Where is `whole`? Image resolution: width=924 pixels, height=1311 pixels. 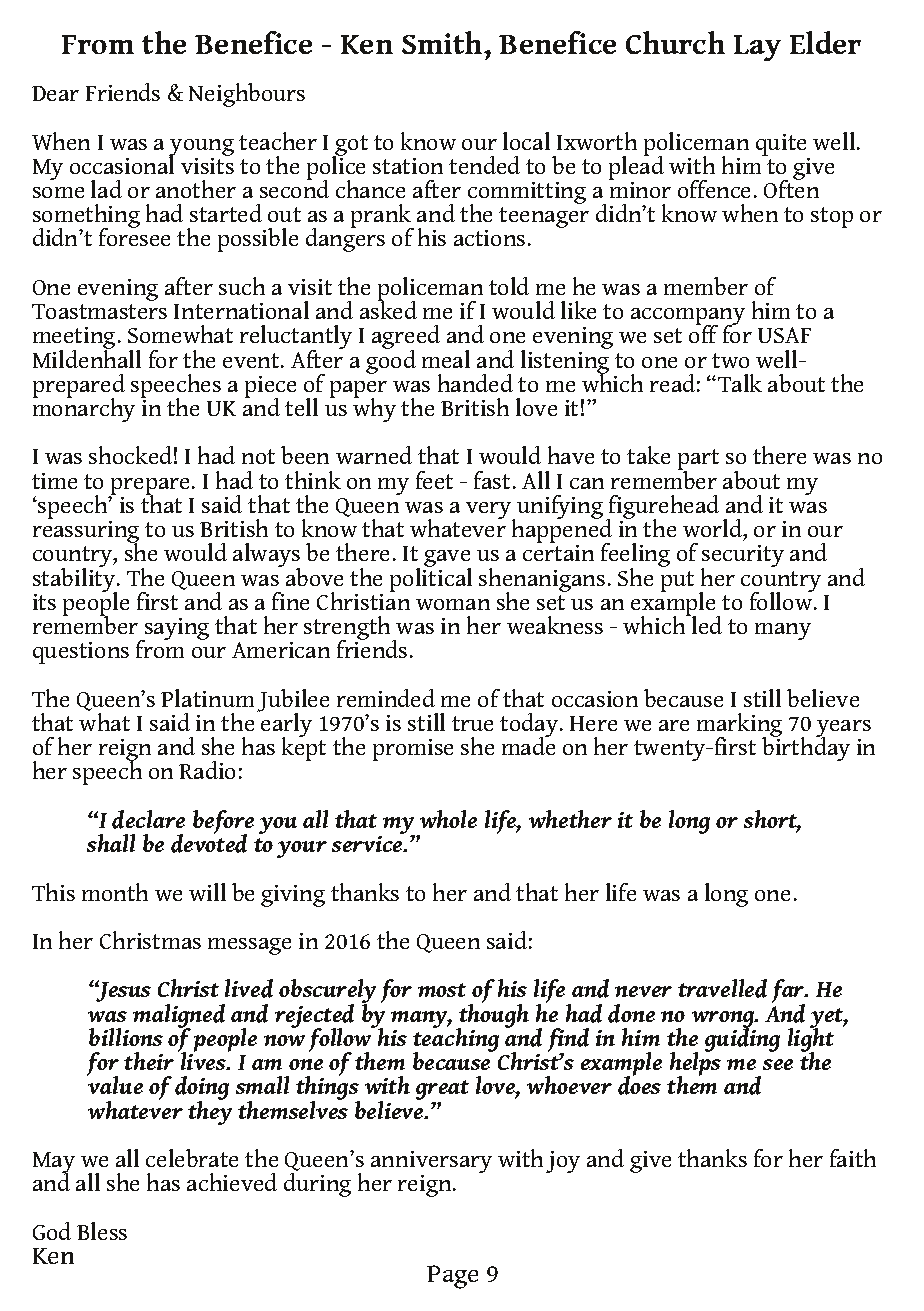
whole is located at coordinates (448, 819).
